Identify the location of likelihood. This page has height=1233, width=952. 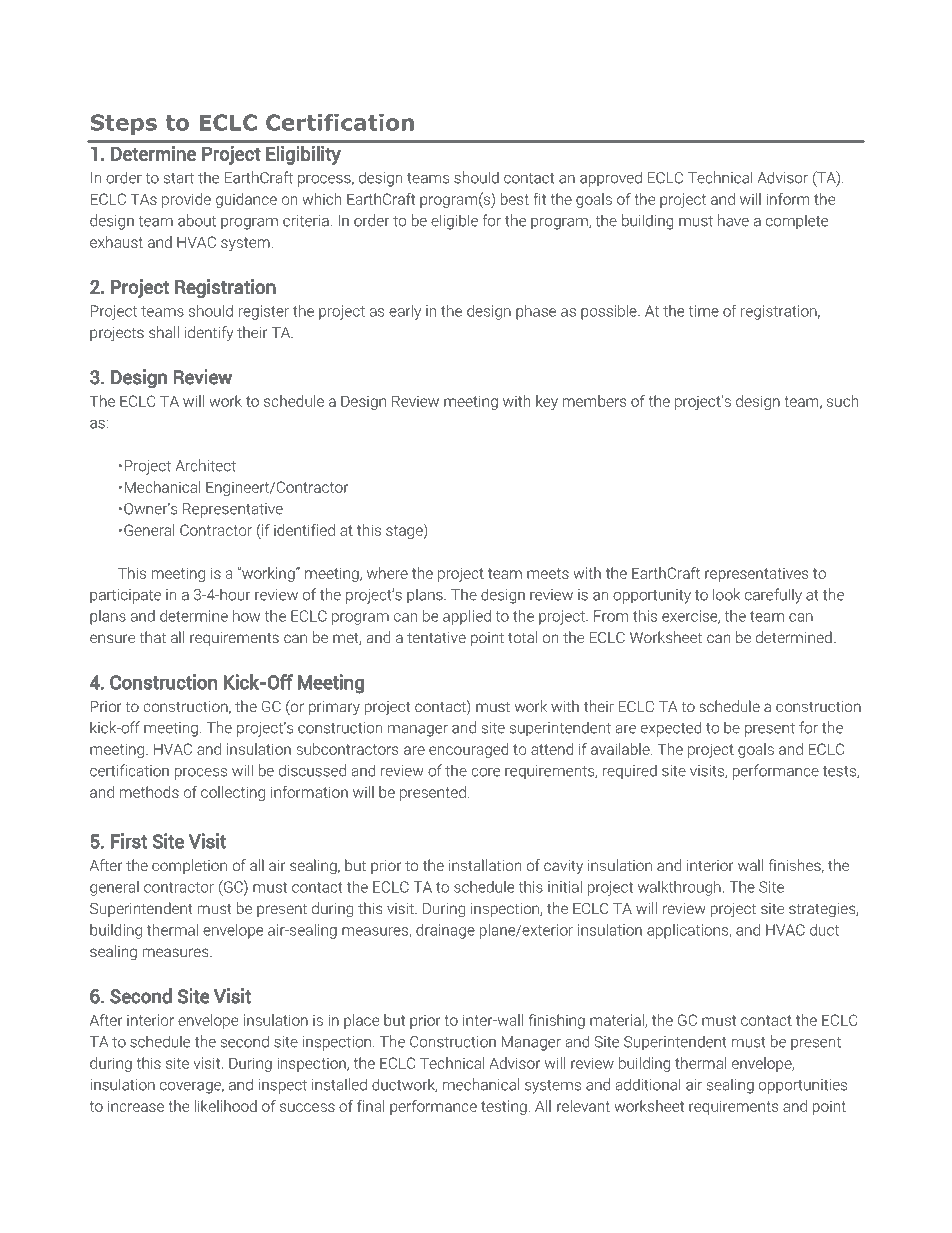
(225, 1106).
